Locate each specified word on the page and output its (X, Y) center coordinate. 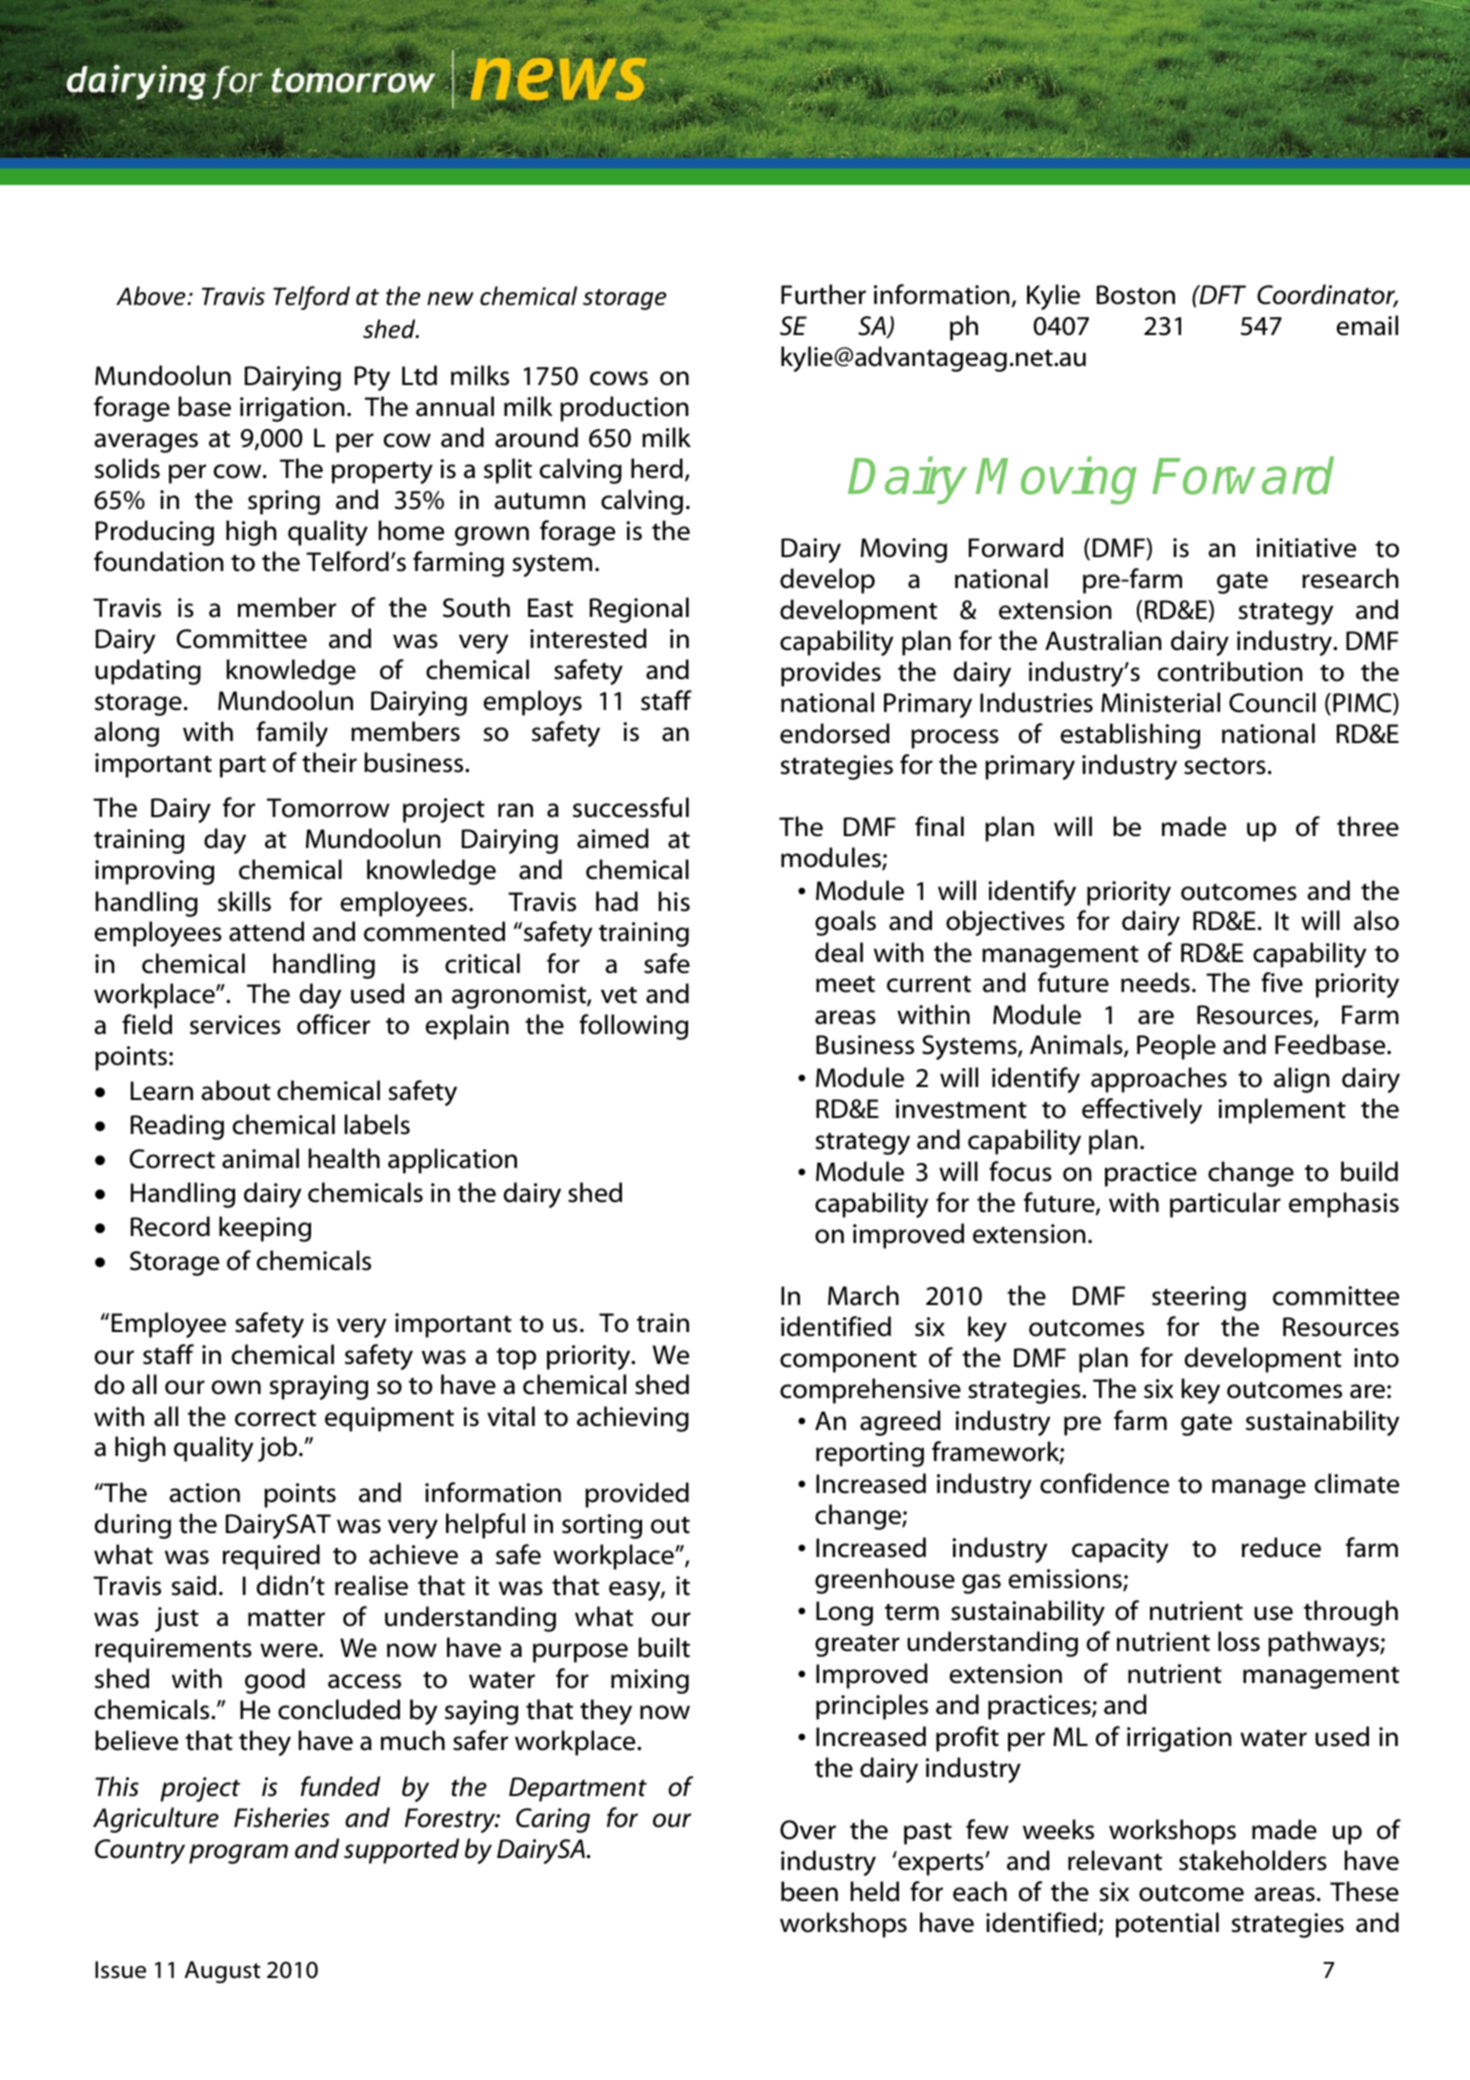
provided (637, 1495)
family (292, 734)
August (222, 1972)
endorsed (835, 733)
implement (1282, 1111)
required (271, 1557)
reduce (1281, 1547)
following (633, 1027)
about (236, 1090)
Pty (372, 378)
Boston (1136, 295)
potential (1167, 1925)
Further (823, 294)
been (809, 1891)
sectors (1225, 766)
